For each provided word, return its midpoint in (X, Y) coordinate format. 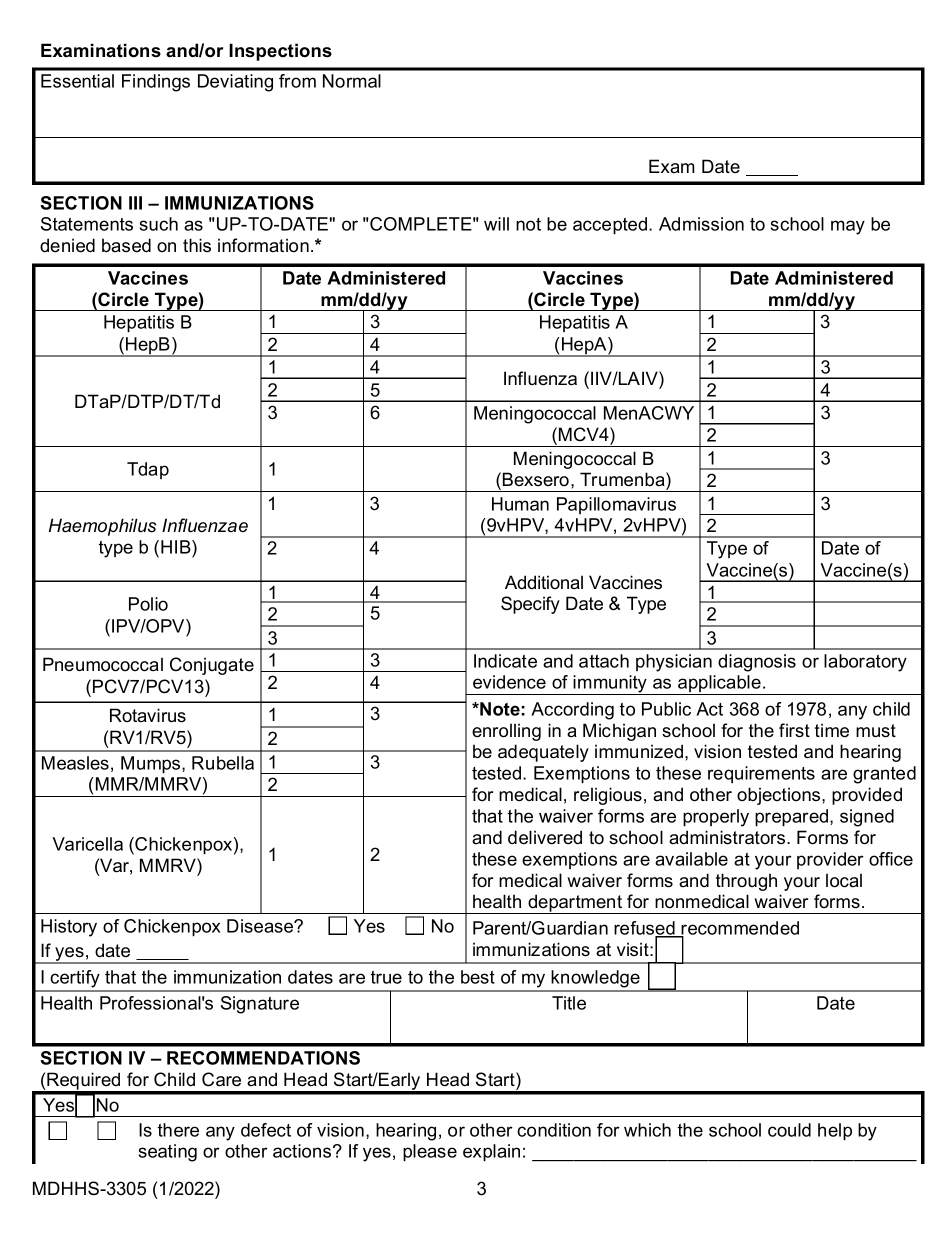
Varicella (87, 844)
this (197, 245)
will (496, 224)
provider (830, 860)
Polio (148, 604)
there (178, 1130)
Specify (530, 605)
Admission (701, 224)
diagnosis (757, 663)
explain (491, 1152)
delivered (545, 837)
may (848, 227)
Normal (352, 81)
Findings (156, 83)
